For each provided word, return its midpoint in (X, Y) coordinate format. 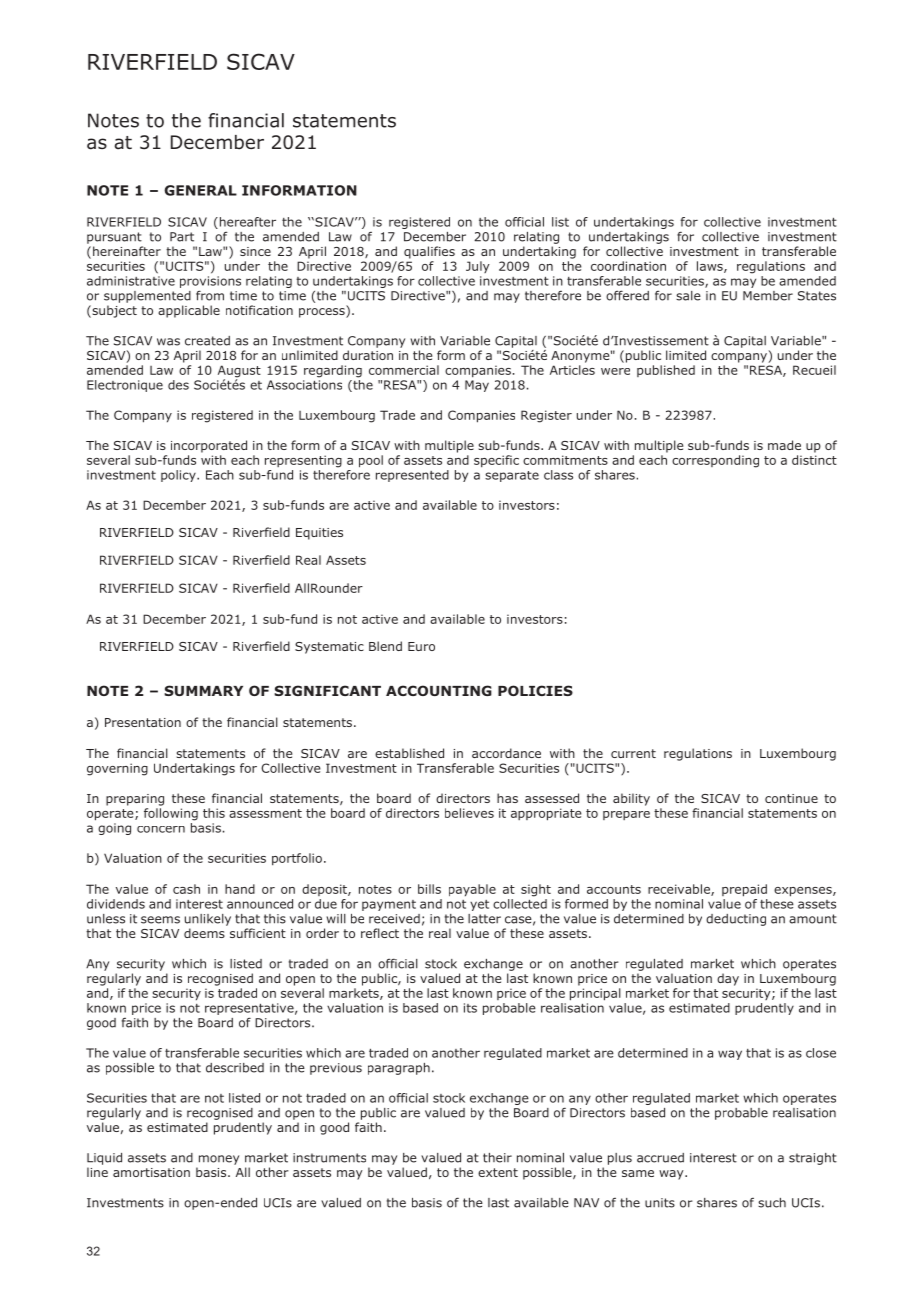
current (633, 753)
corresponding (715, 461)
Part (182, 237)
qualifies (429, 252)
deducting (736, 920)
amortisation (151, 1172)
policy (179, 476)
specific (496, 461)
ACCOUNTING (439, 690)
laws (711, 267)
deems (204, 933)
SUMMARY (203, 690)
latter (484, 919)
